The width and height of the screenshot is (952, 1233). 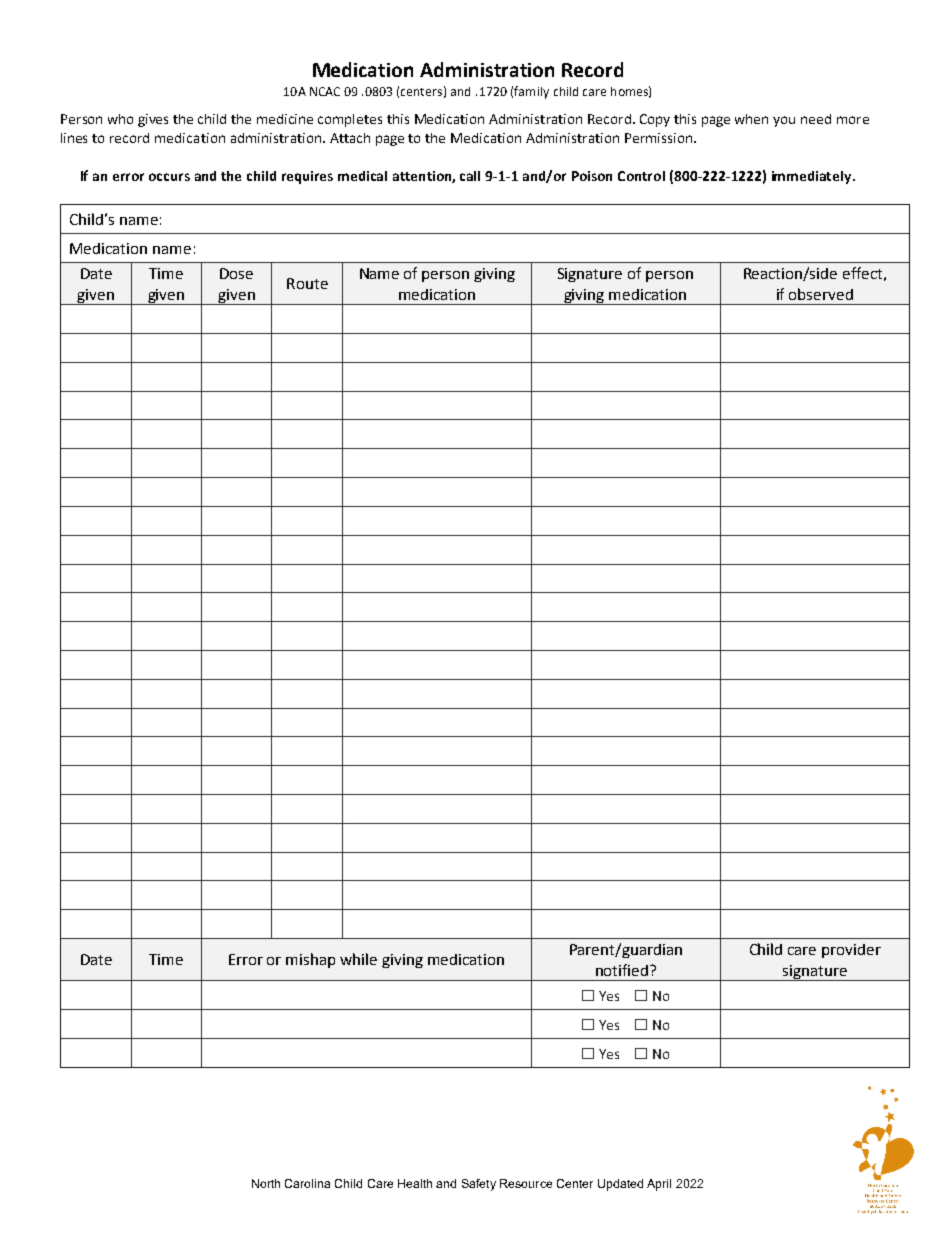 I want to click on when, so click(x=751, y=119).
